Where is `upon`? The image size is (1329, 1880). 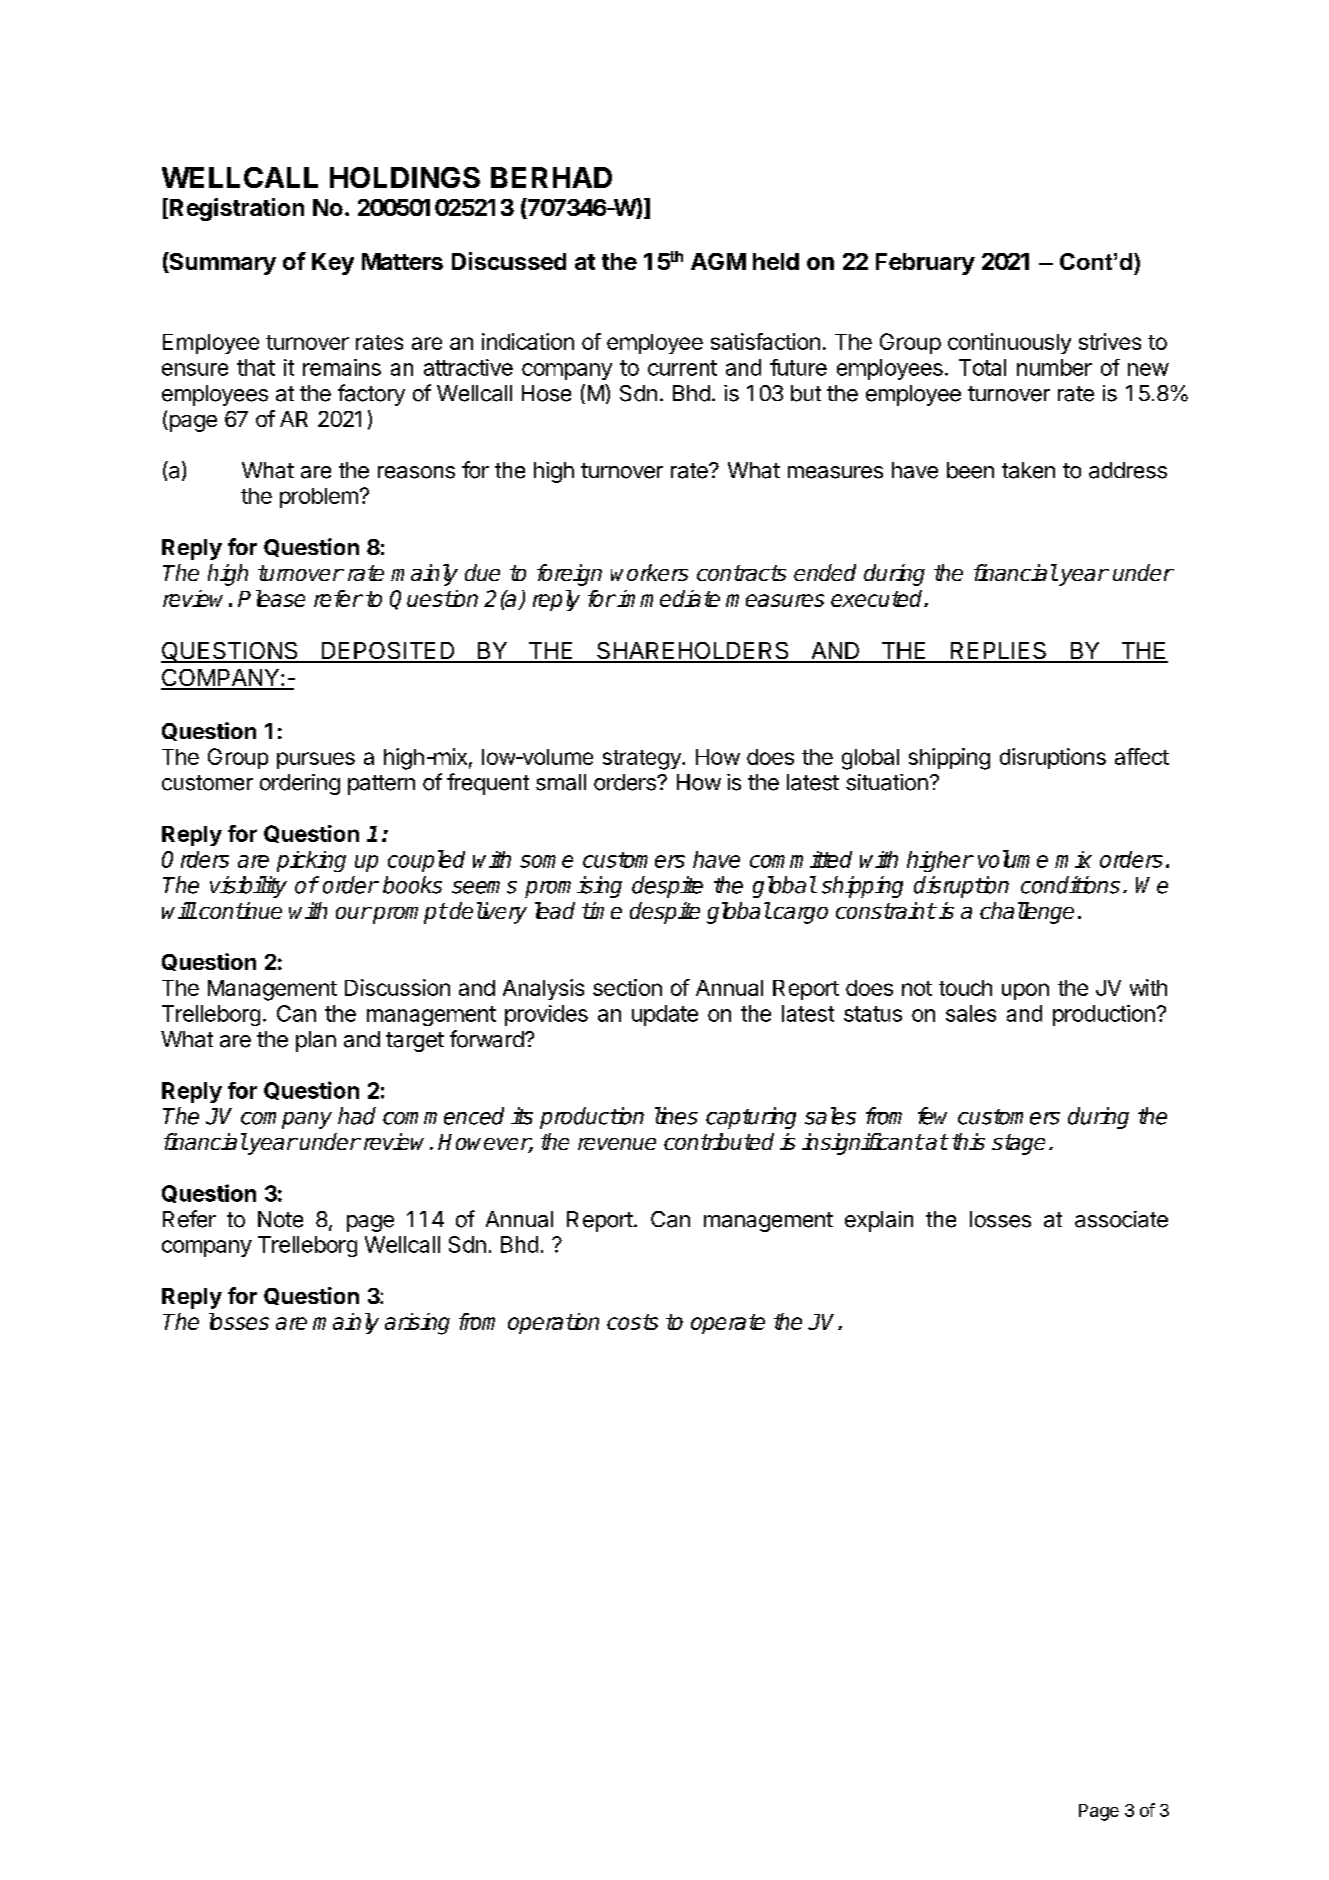 upon is located at coordinates (1025, 991).
